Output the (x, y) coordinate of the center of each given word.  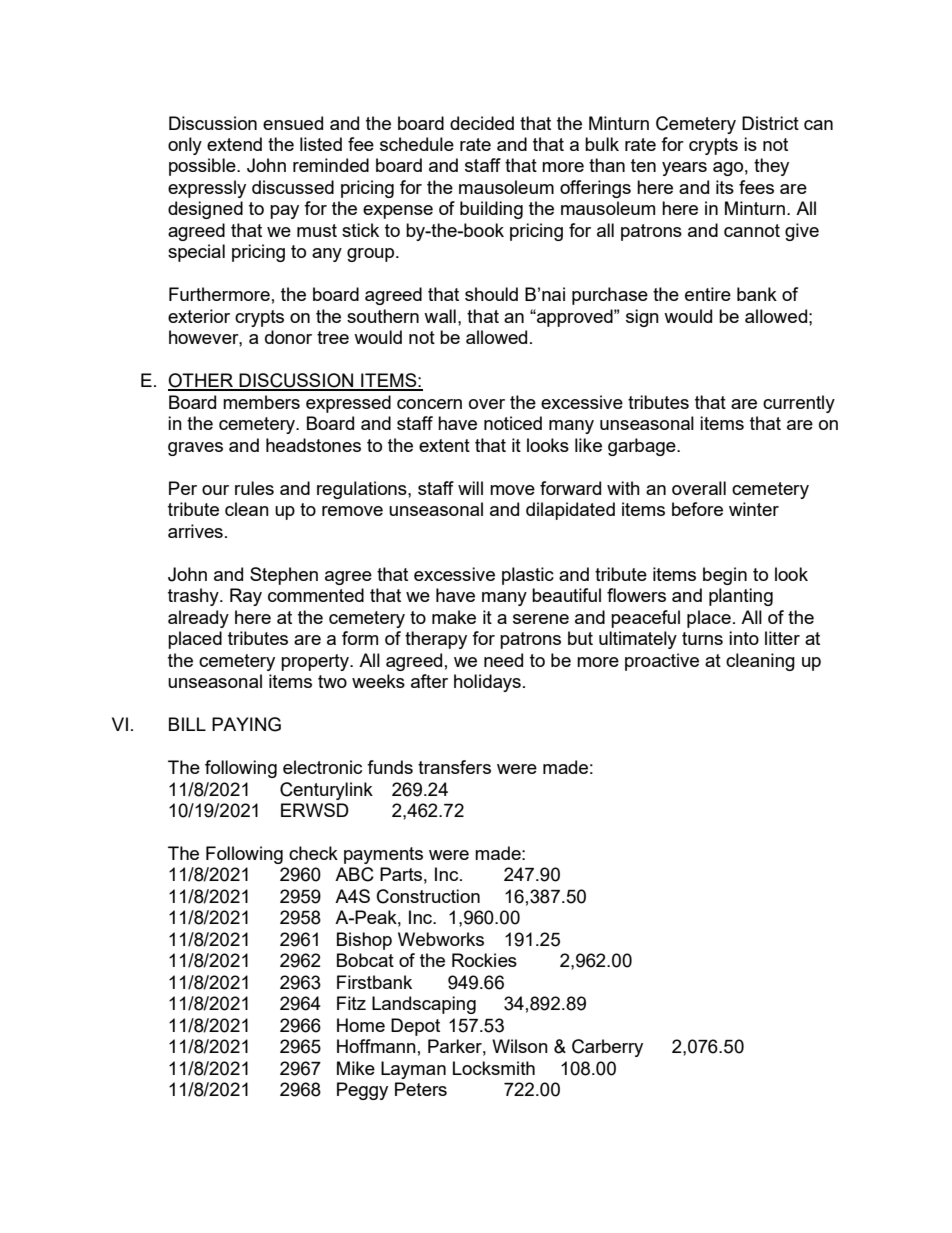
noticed (513, 423)
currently (799, 404)
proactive (662, 662)
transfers (454, 767)
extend (234, 144)
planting (741, 597)
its (725, 187)
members (261, 402)
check (313, 853)
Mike (356, 1068)
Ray (246, 597)
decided (482, 123)
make (454, 617)
